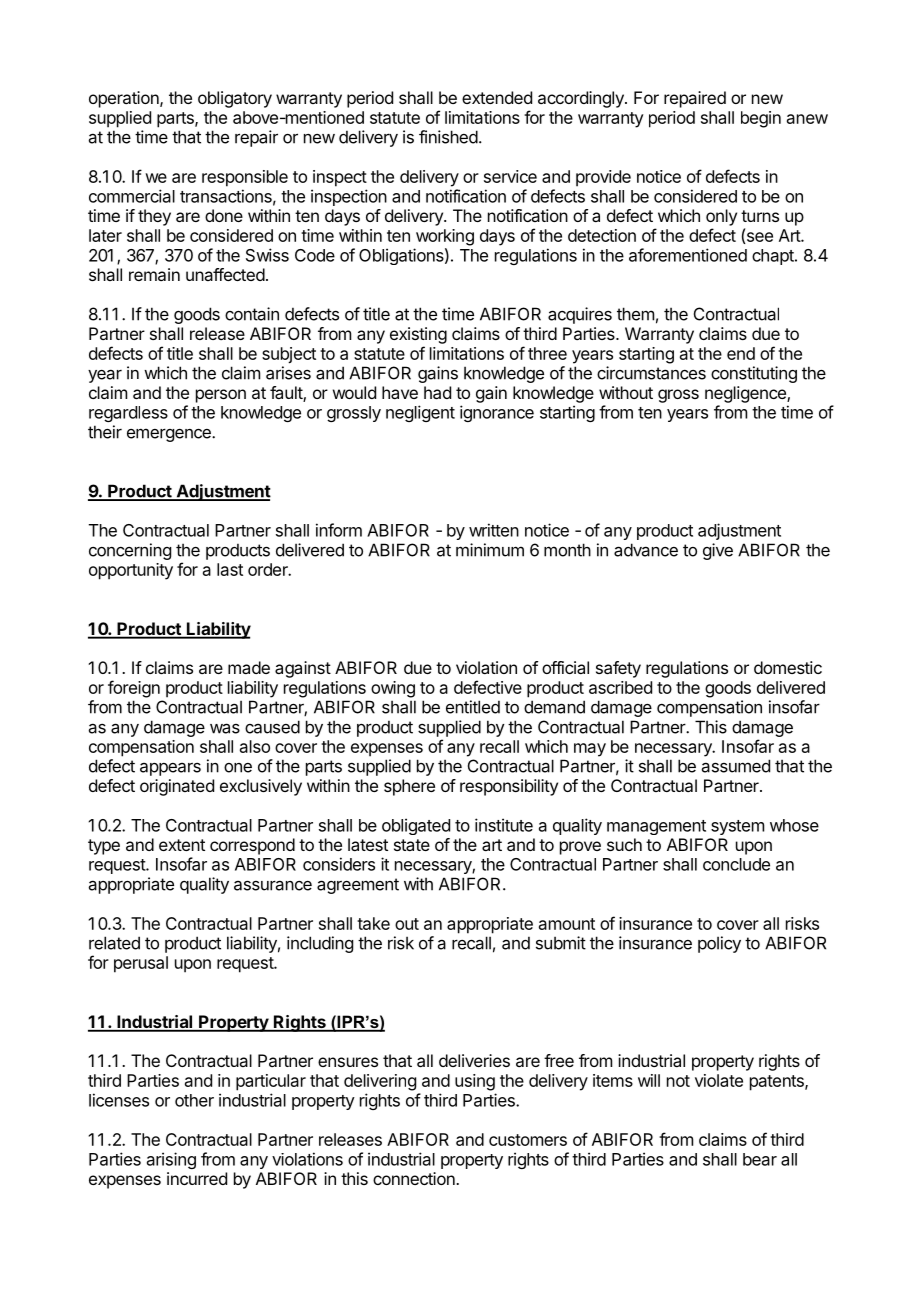  I want to click on had, so click(437, 392).
